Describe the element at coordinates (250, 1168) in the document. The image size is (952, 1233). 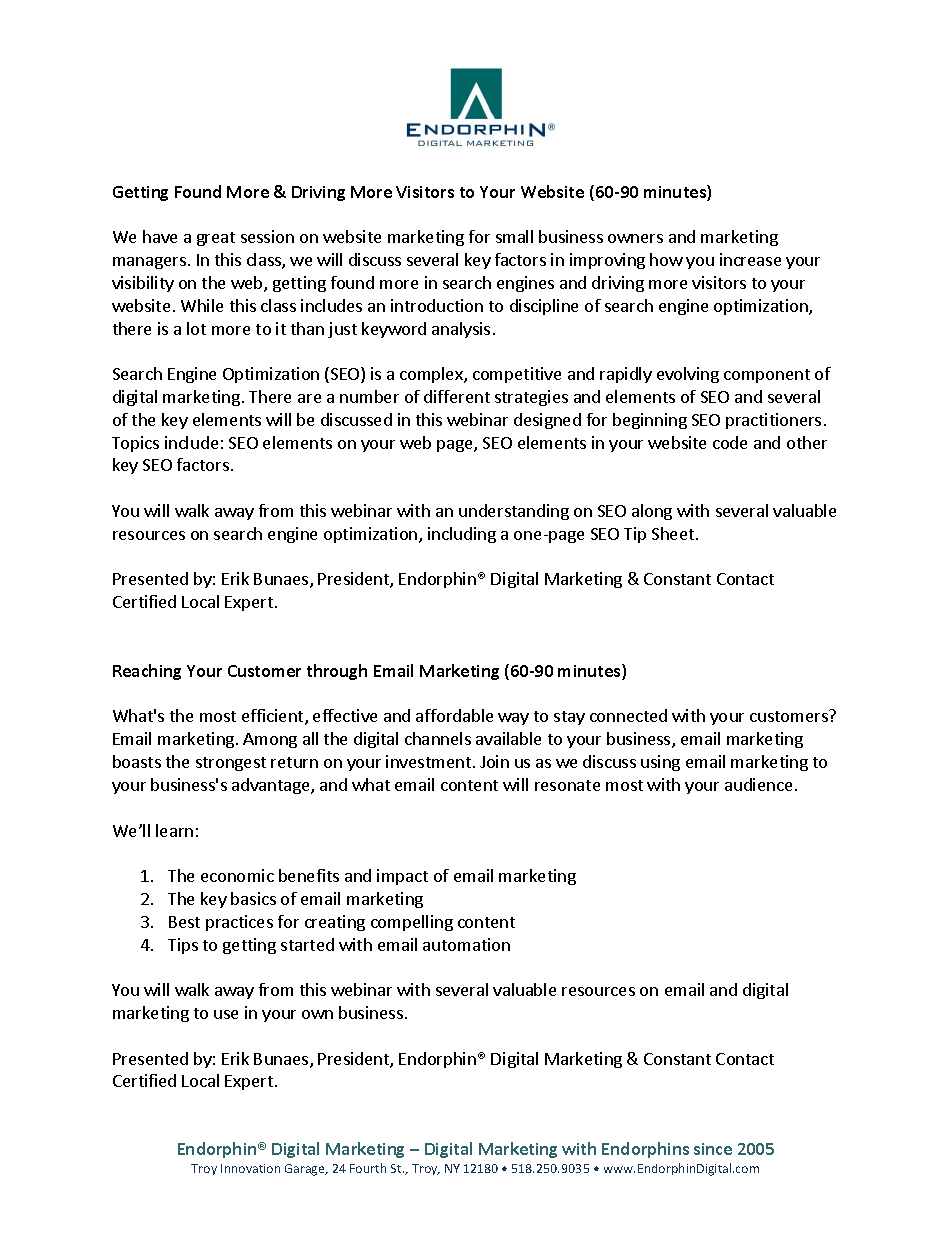
I see `Innovation` at that location.
